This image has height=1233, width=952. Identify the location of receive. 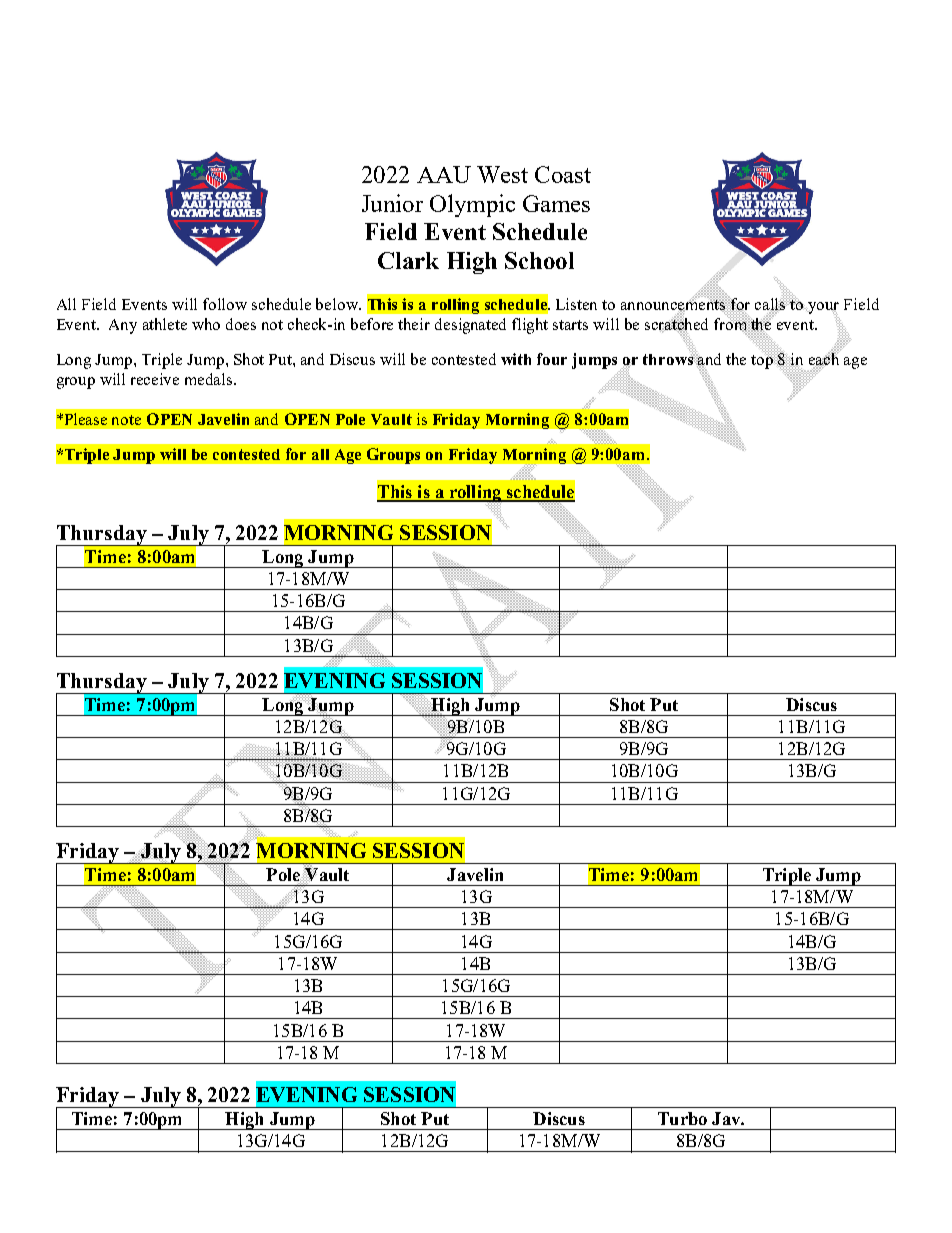
(155, 379).
